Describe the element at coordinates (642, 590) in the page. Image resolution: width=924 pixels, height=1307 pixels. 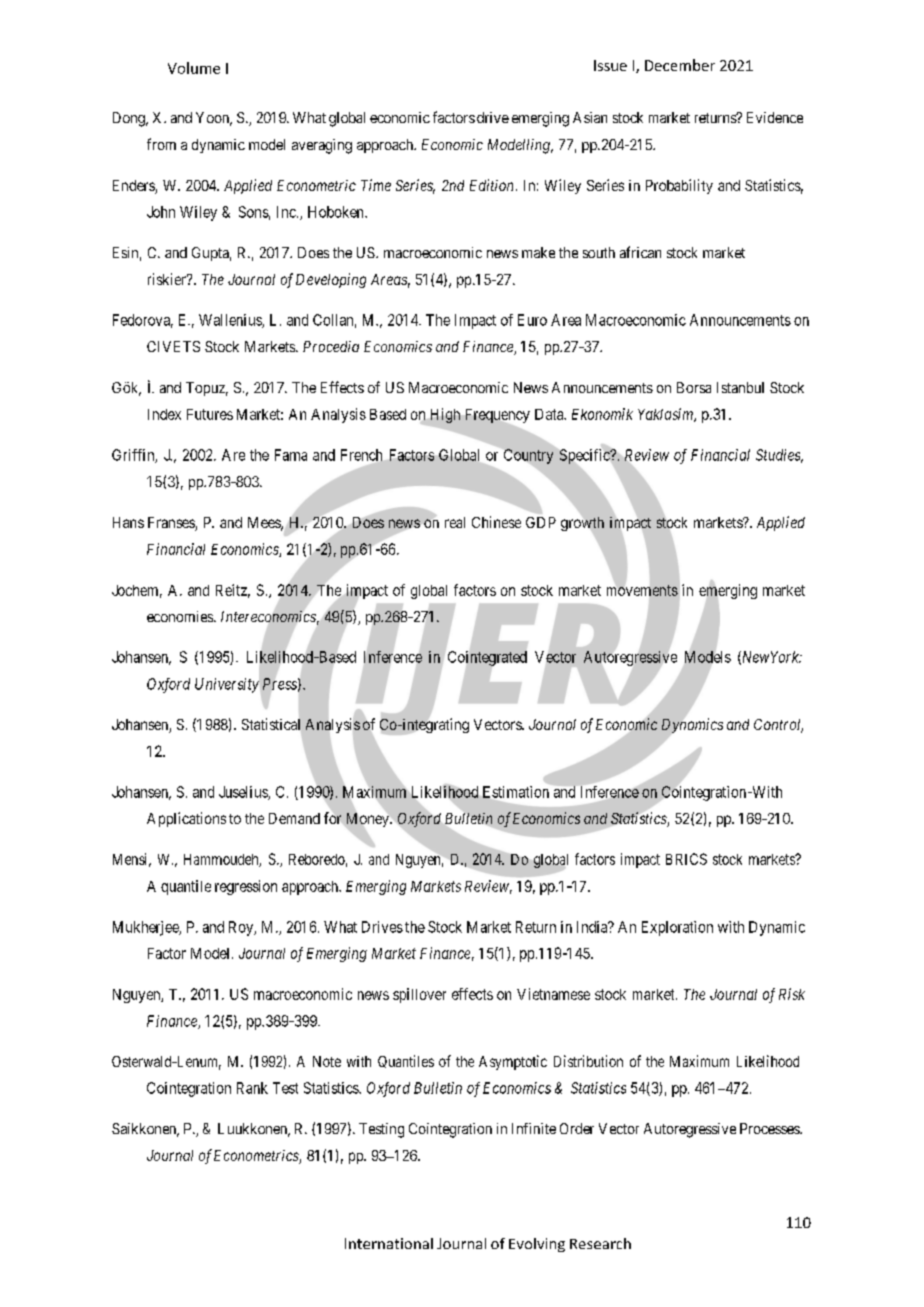
I see `movements` at that location.
